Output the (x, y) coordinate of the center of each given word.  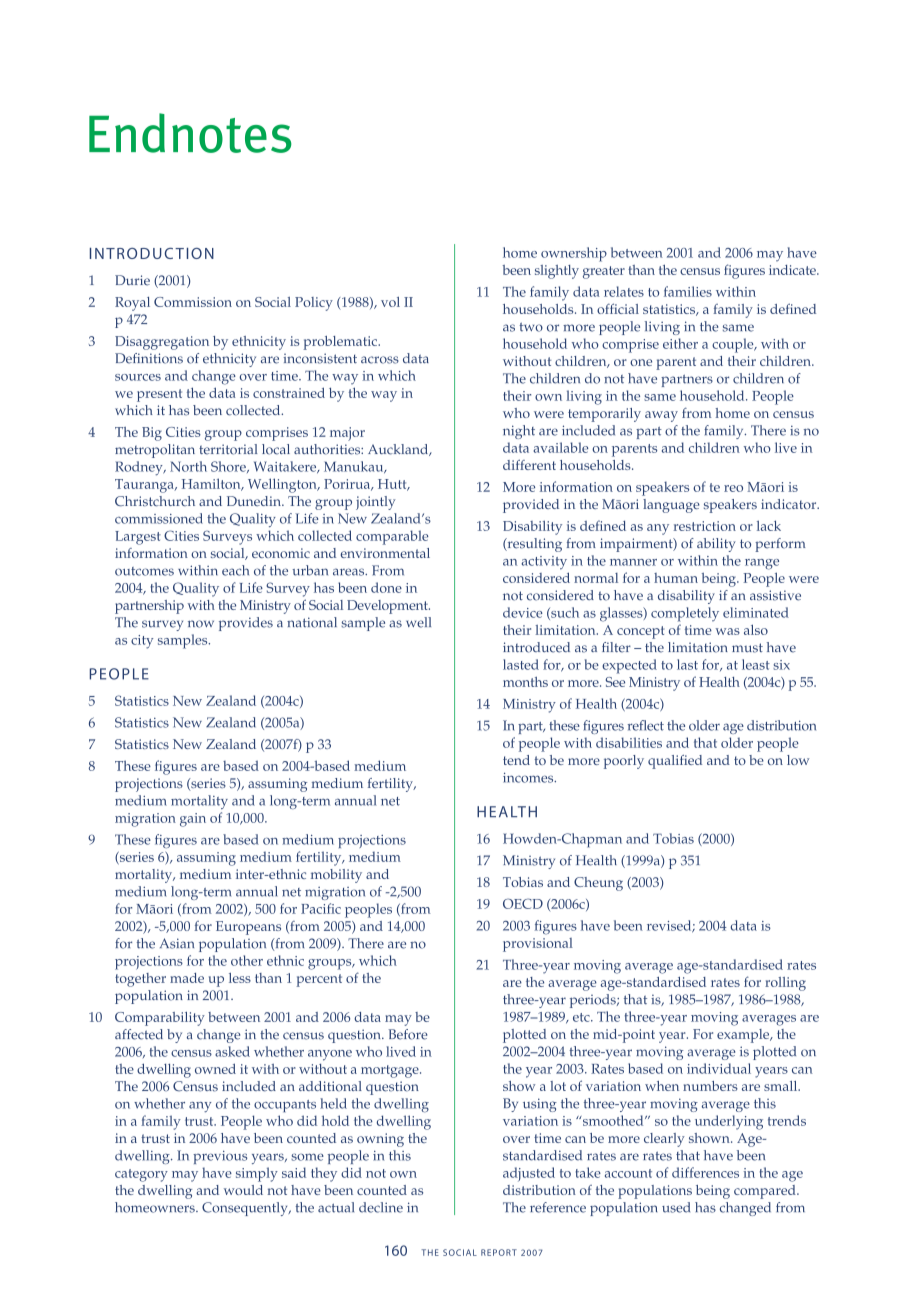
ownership (574, 254)
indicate (793, 270)
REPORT (499, 1252)
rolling (785, 984)
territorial (228, 449)
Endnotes (190, 133)
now (201, 624)
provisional (538, 945)
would (243, 1190)
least (756, 664)
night (519, 432)
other (247, 960)
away (661, 416)
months (525, 682)
